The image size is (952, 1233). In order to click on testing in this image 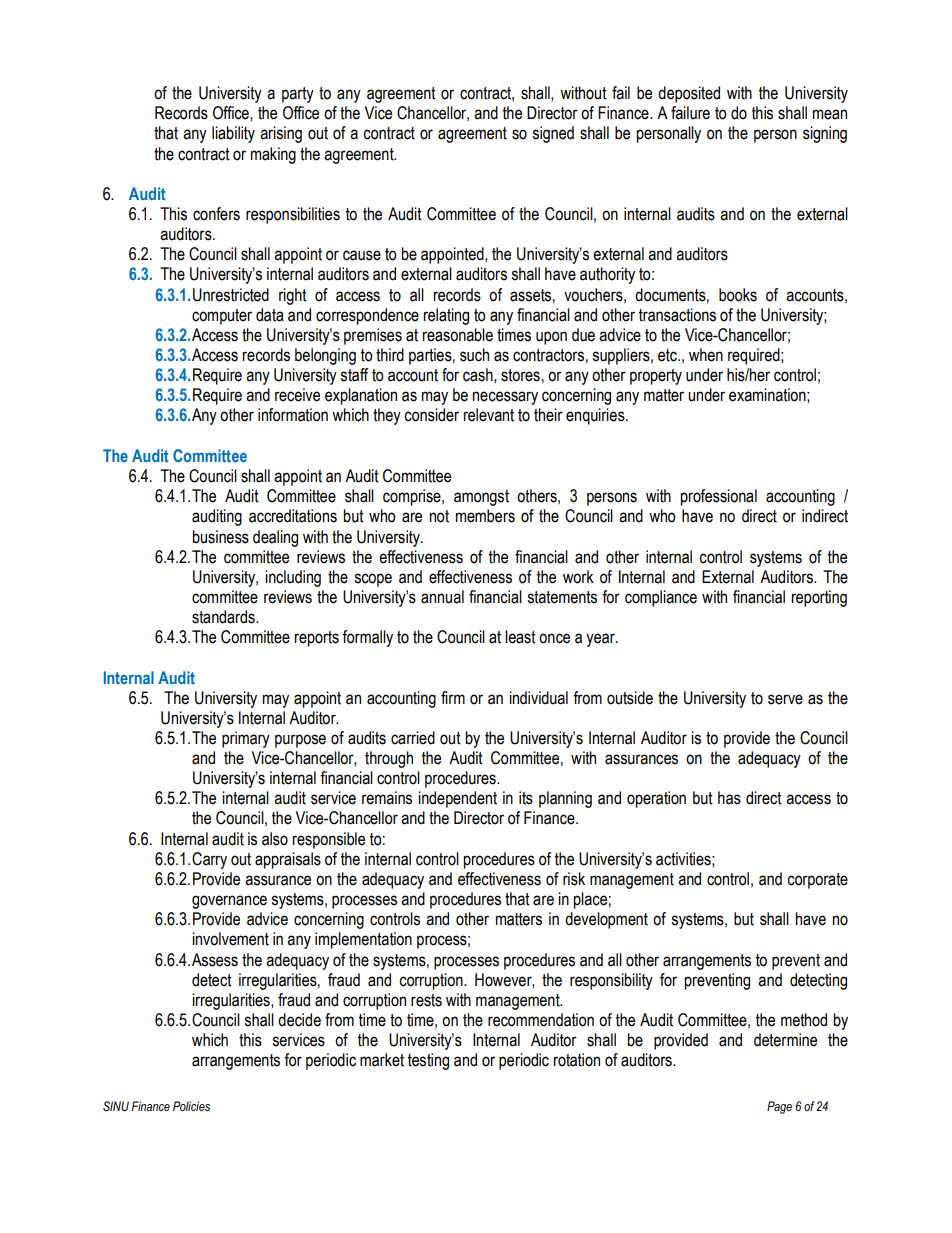, I will do `click(428, 1061)`.
